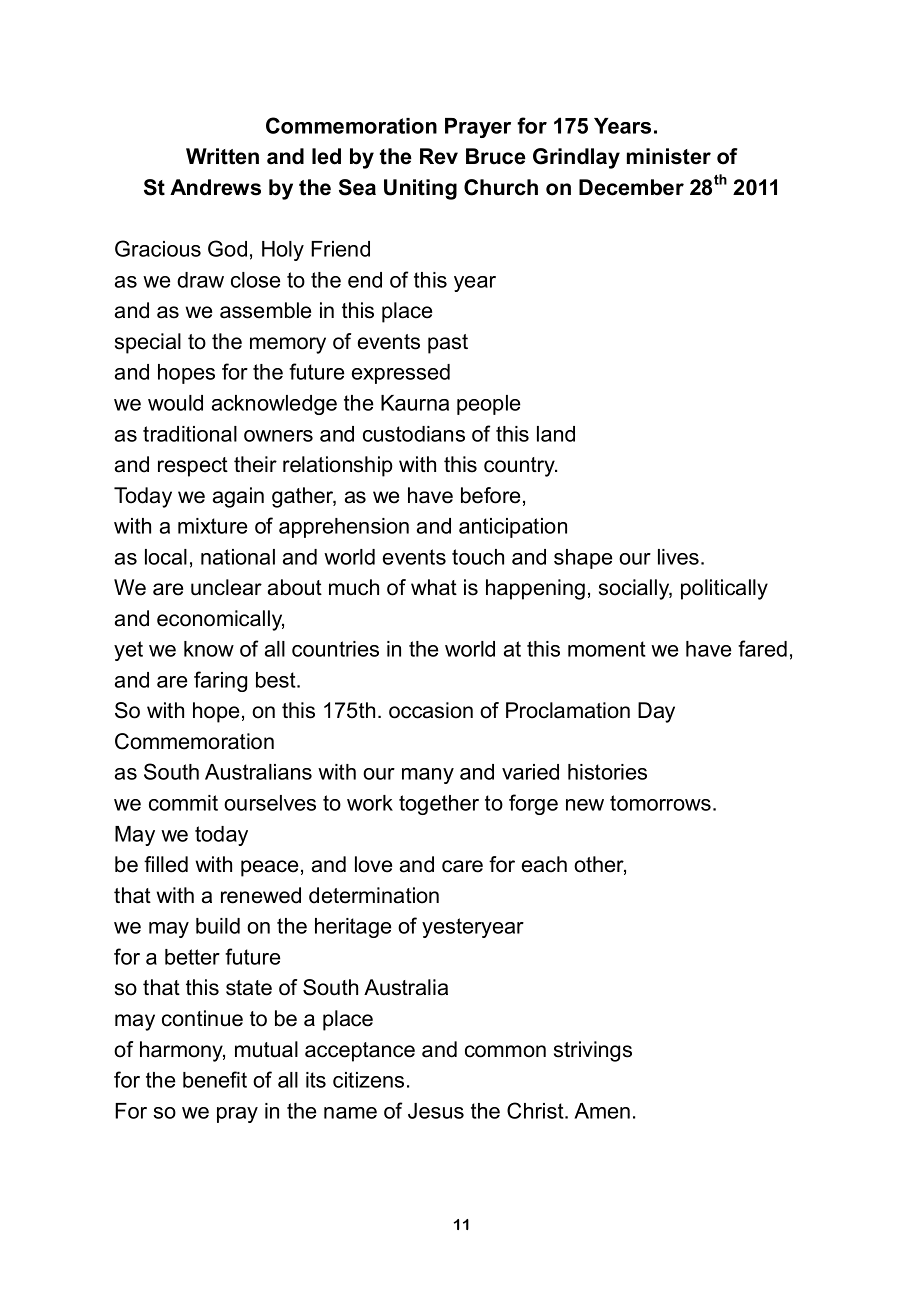 The height and width of the page is (1308, 924). I want to click on Amen, so click(602, 1111).
